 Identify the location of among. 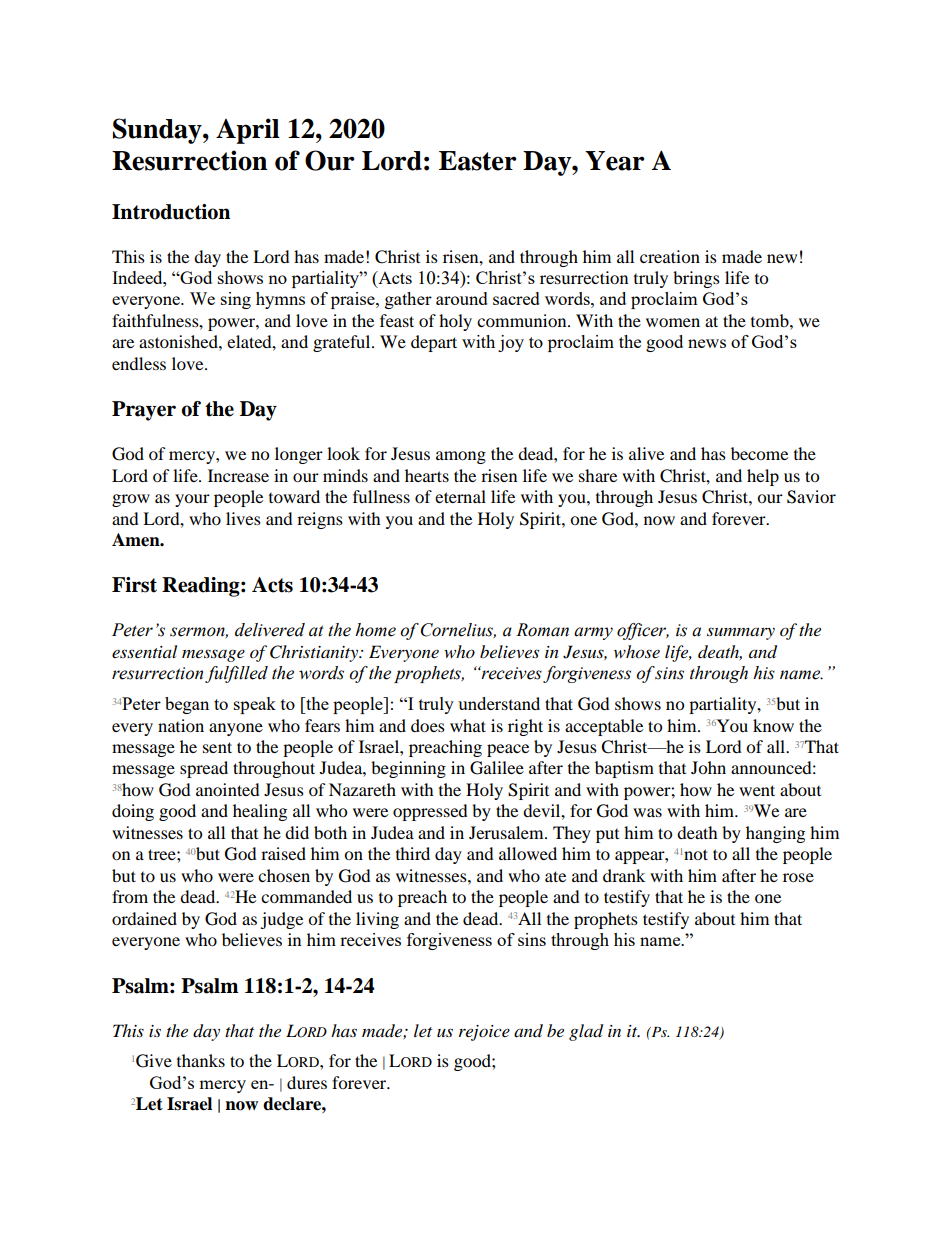
(461, 457).
